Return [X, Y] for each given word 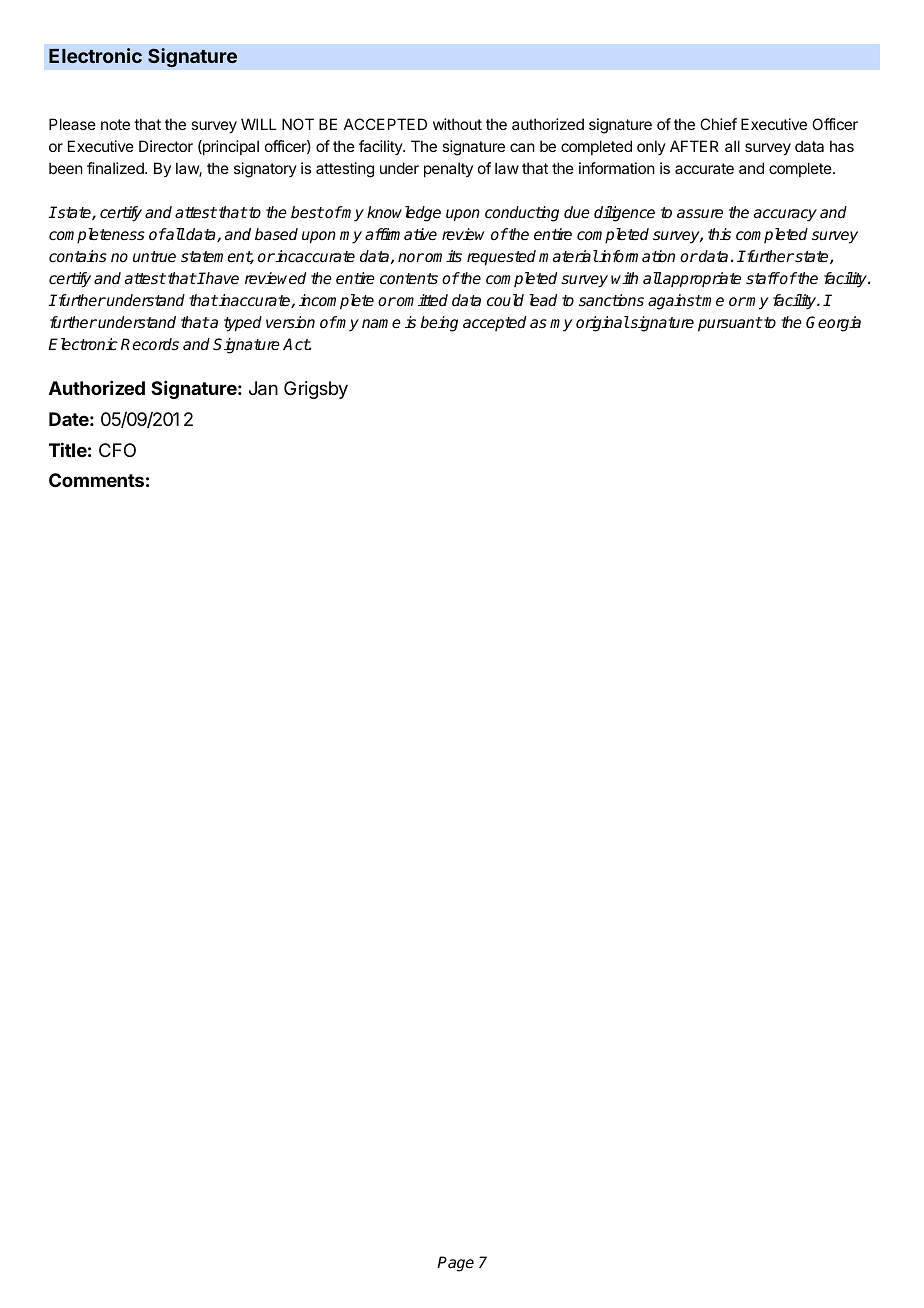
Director [166, 146]
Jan [263, 388]
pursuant [730, 324]
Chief [718, 124]
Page [455, 1264]
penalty [448, 169]
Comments [96, 480]
